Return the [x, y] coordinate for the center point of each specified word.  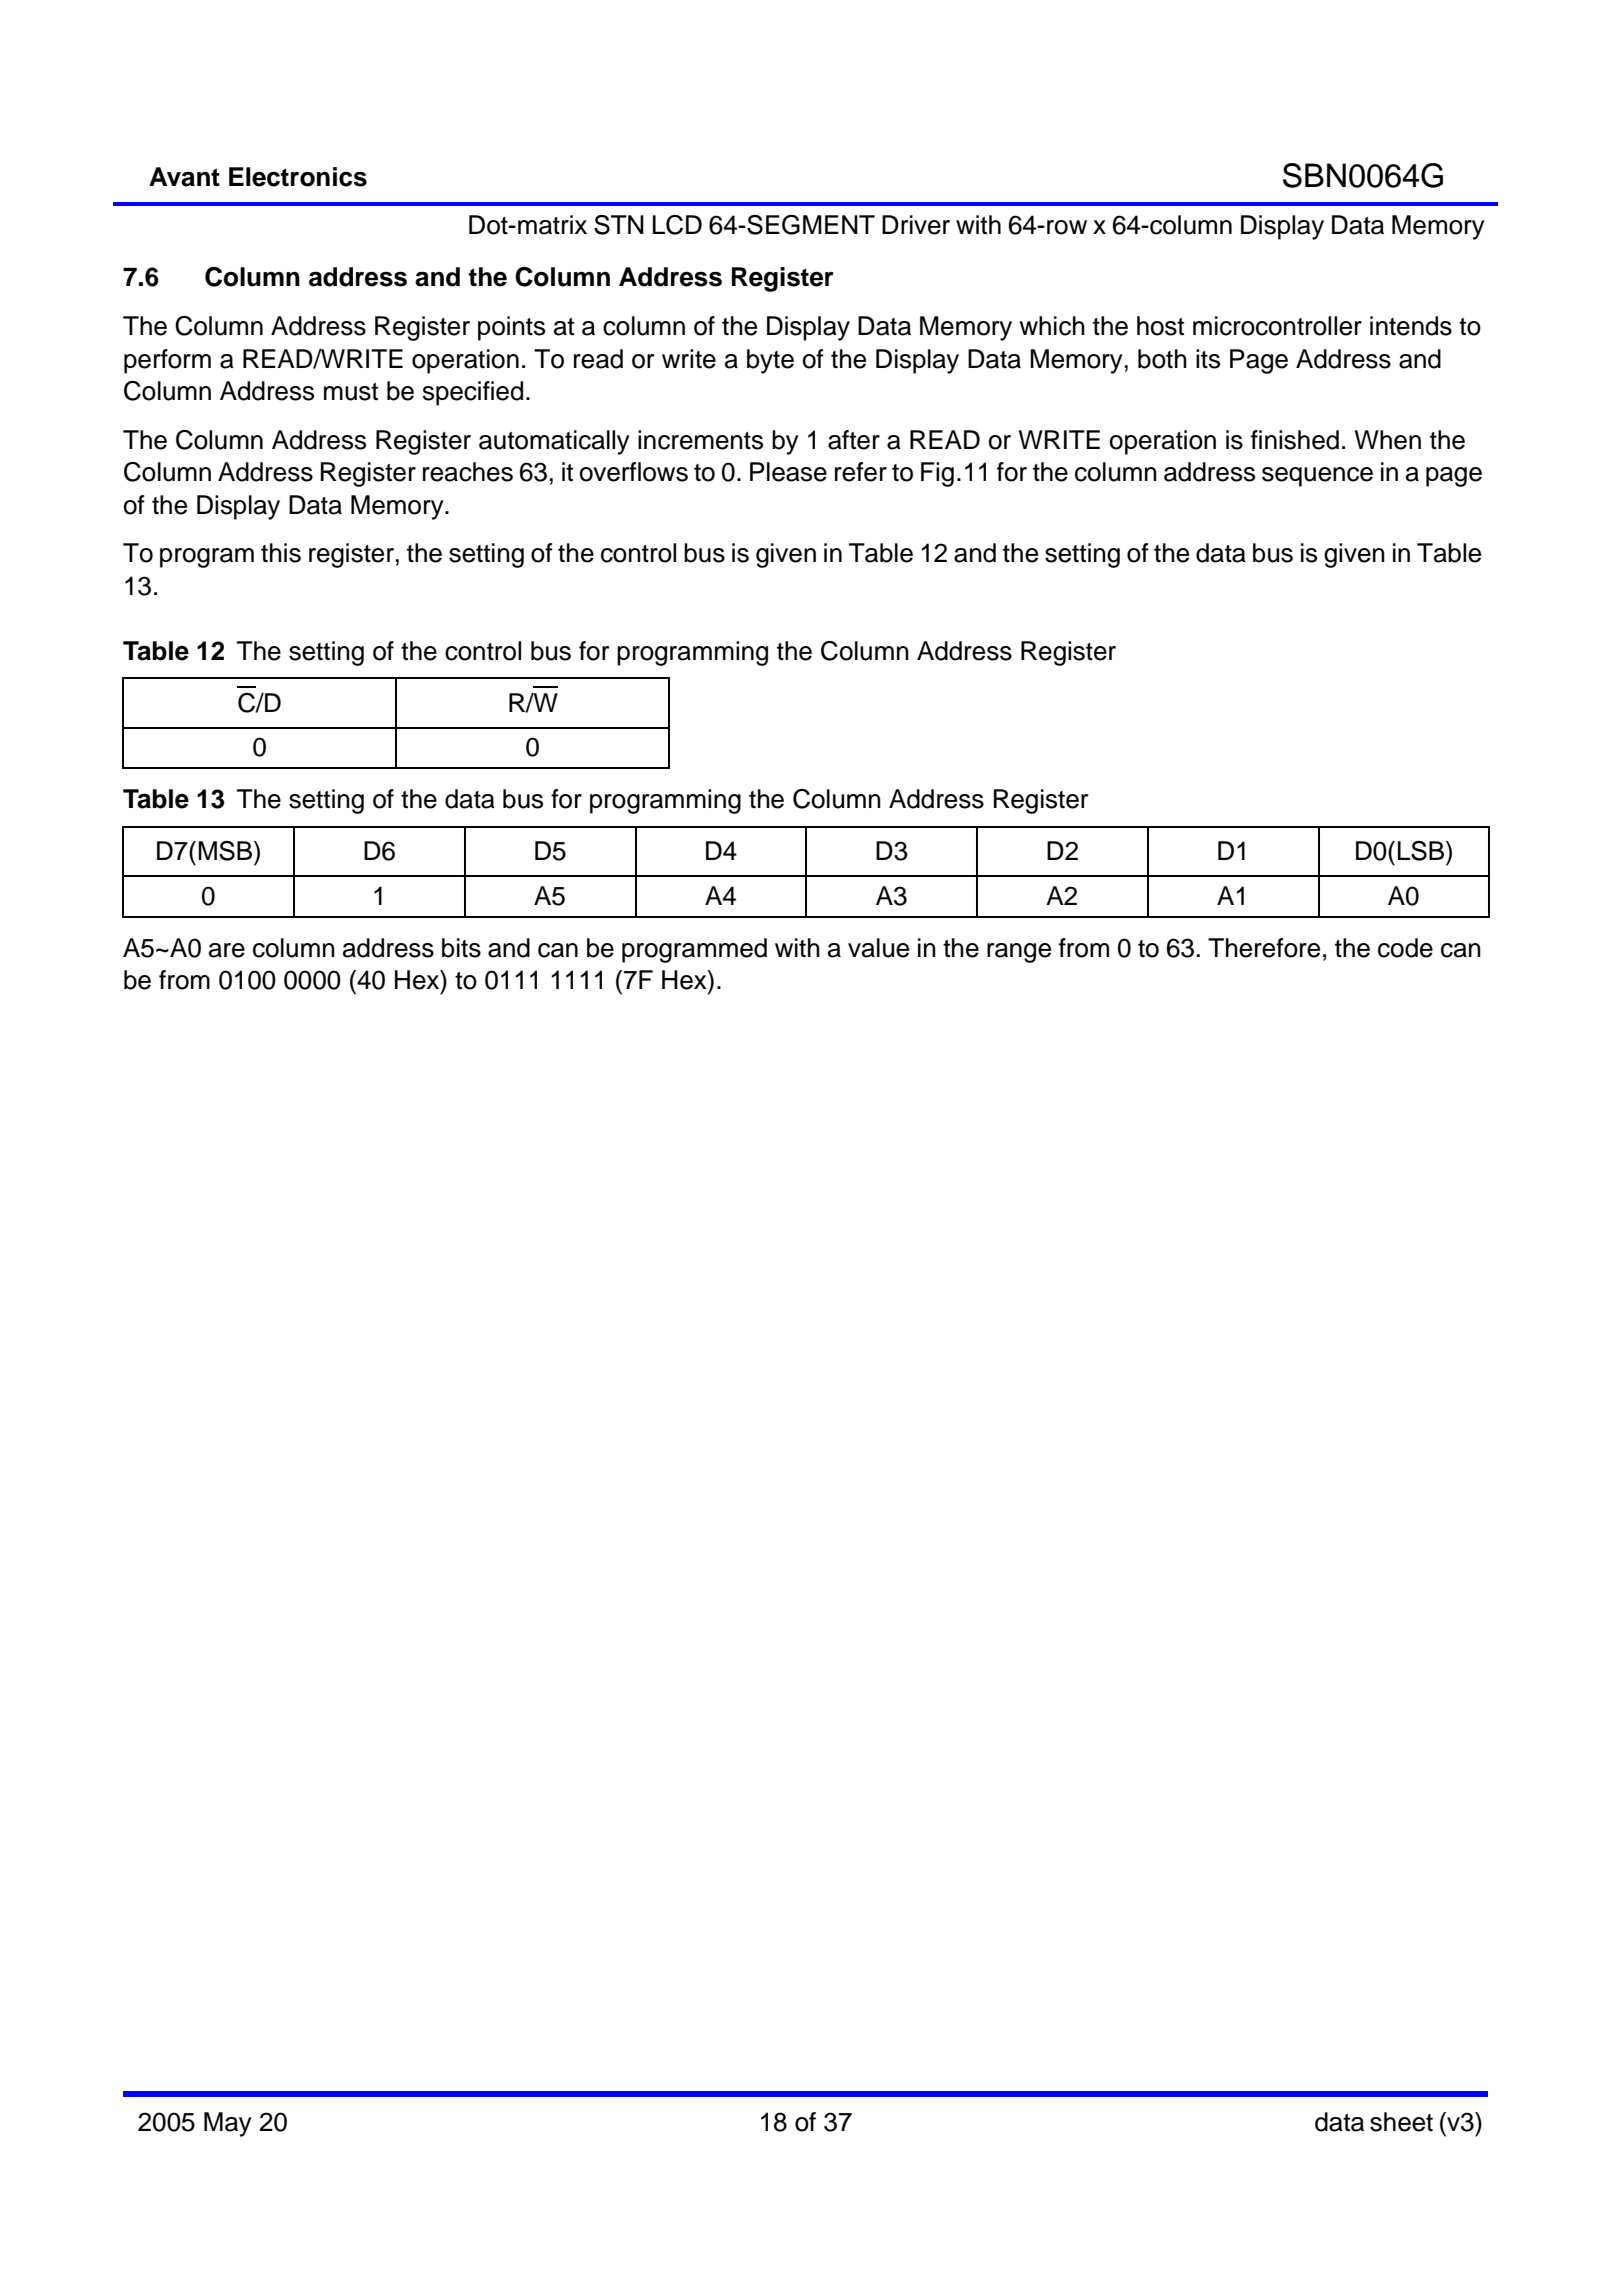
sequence [1317, 477]
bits [461, 948]
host [1160, 326]
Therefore [1264, 948]
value [878, 948]
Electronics [298, 177]
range [1019, 953]
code [1405, 948]
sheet [1401, 2122]
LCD [677, 225]
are [227, 950]
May [228, 2124]
